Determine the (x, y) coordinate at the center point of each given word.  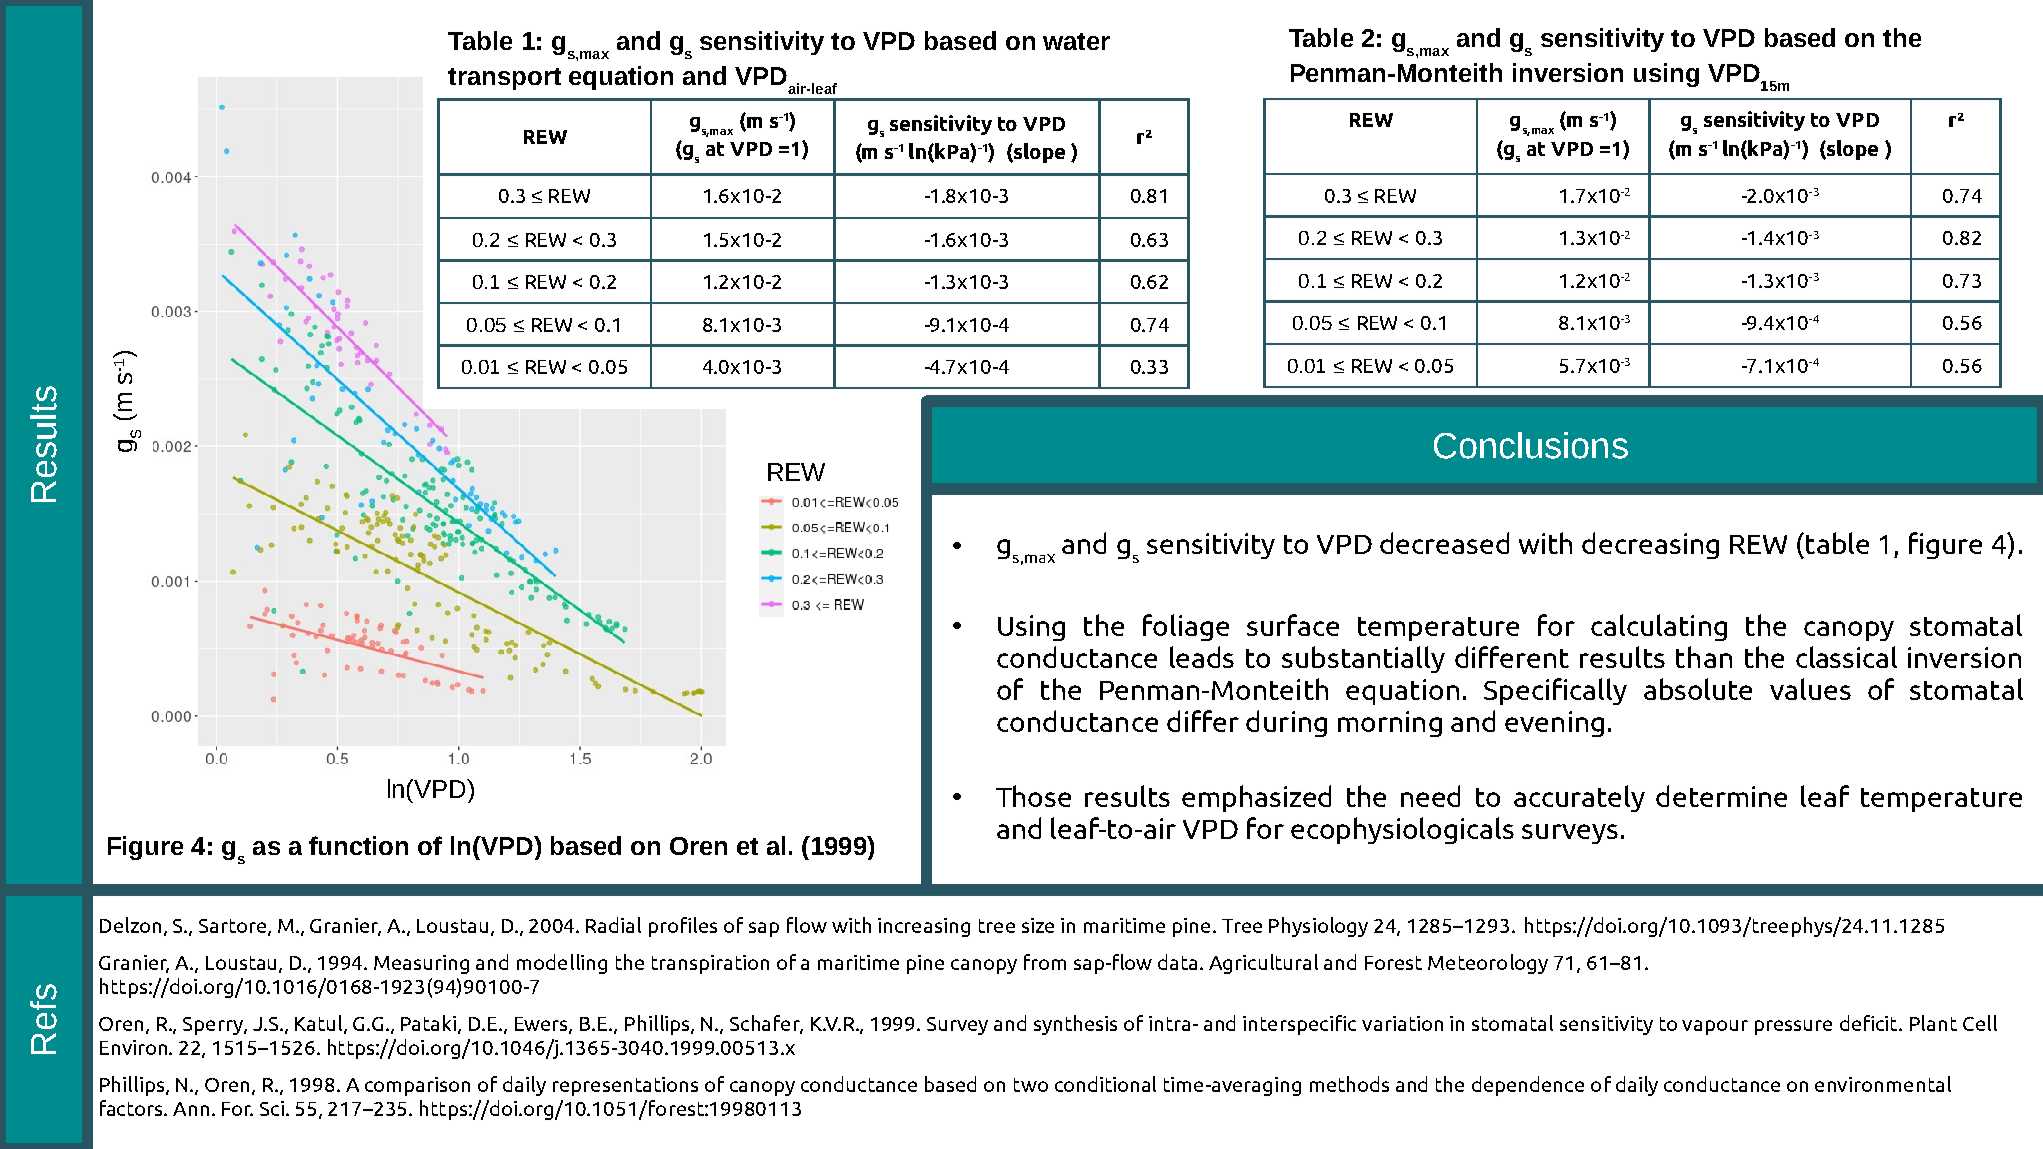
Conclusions (1531, 445)
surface (1293, 625)
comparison (417, 1086)
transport (504, 79)
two (1031, 1085)
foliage (1186, 627)
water (1076, 41)
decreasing (1650, 545)
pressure (1793, 1027)
